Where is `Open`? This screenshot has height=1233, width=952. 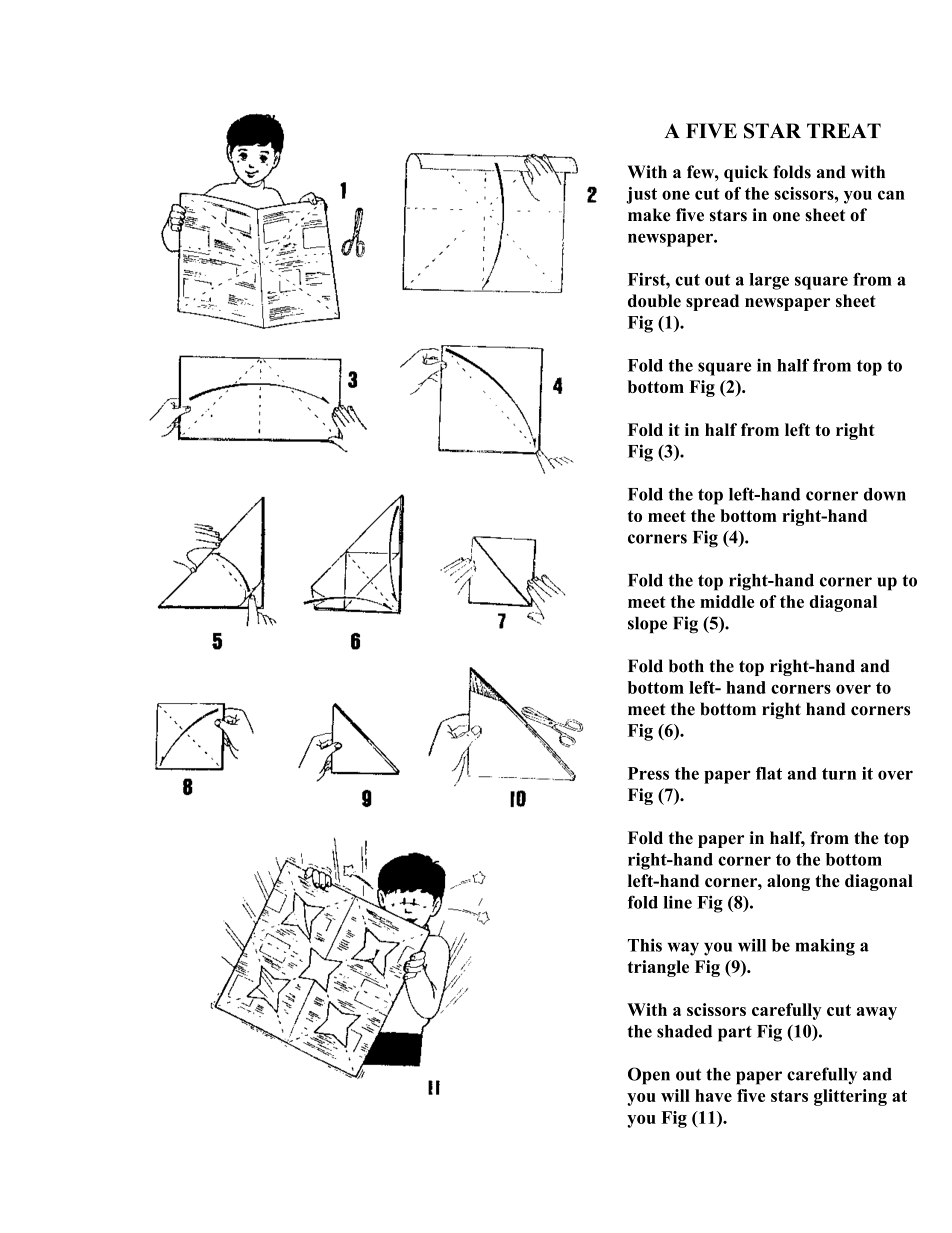 Open is located at coordinates (649, 1076).
